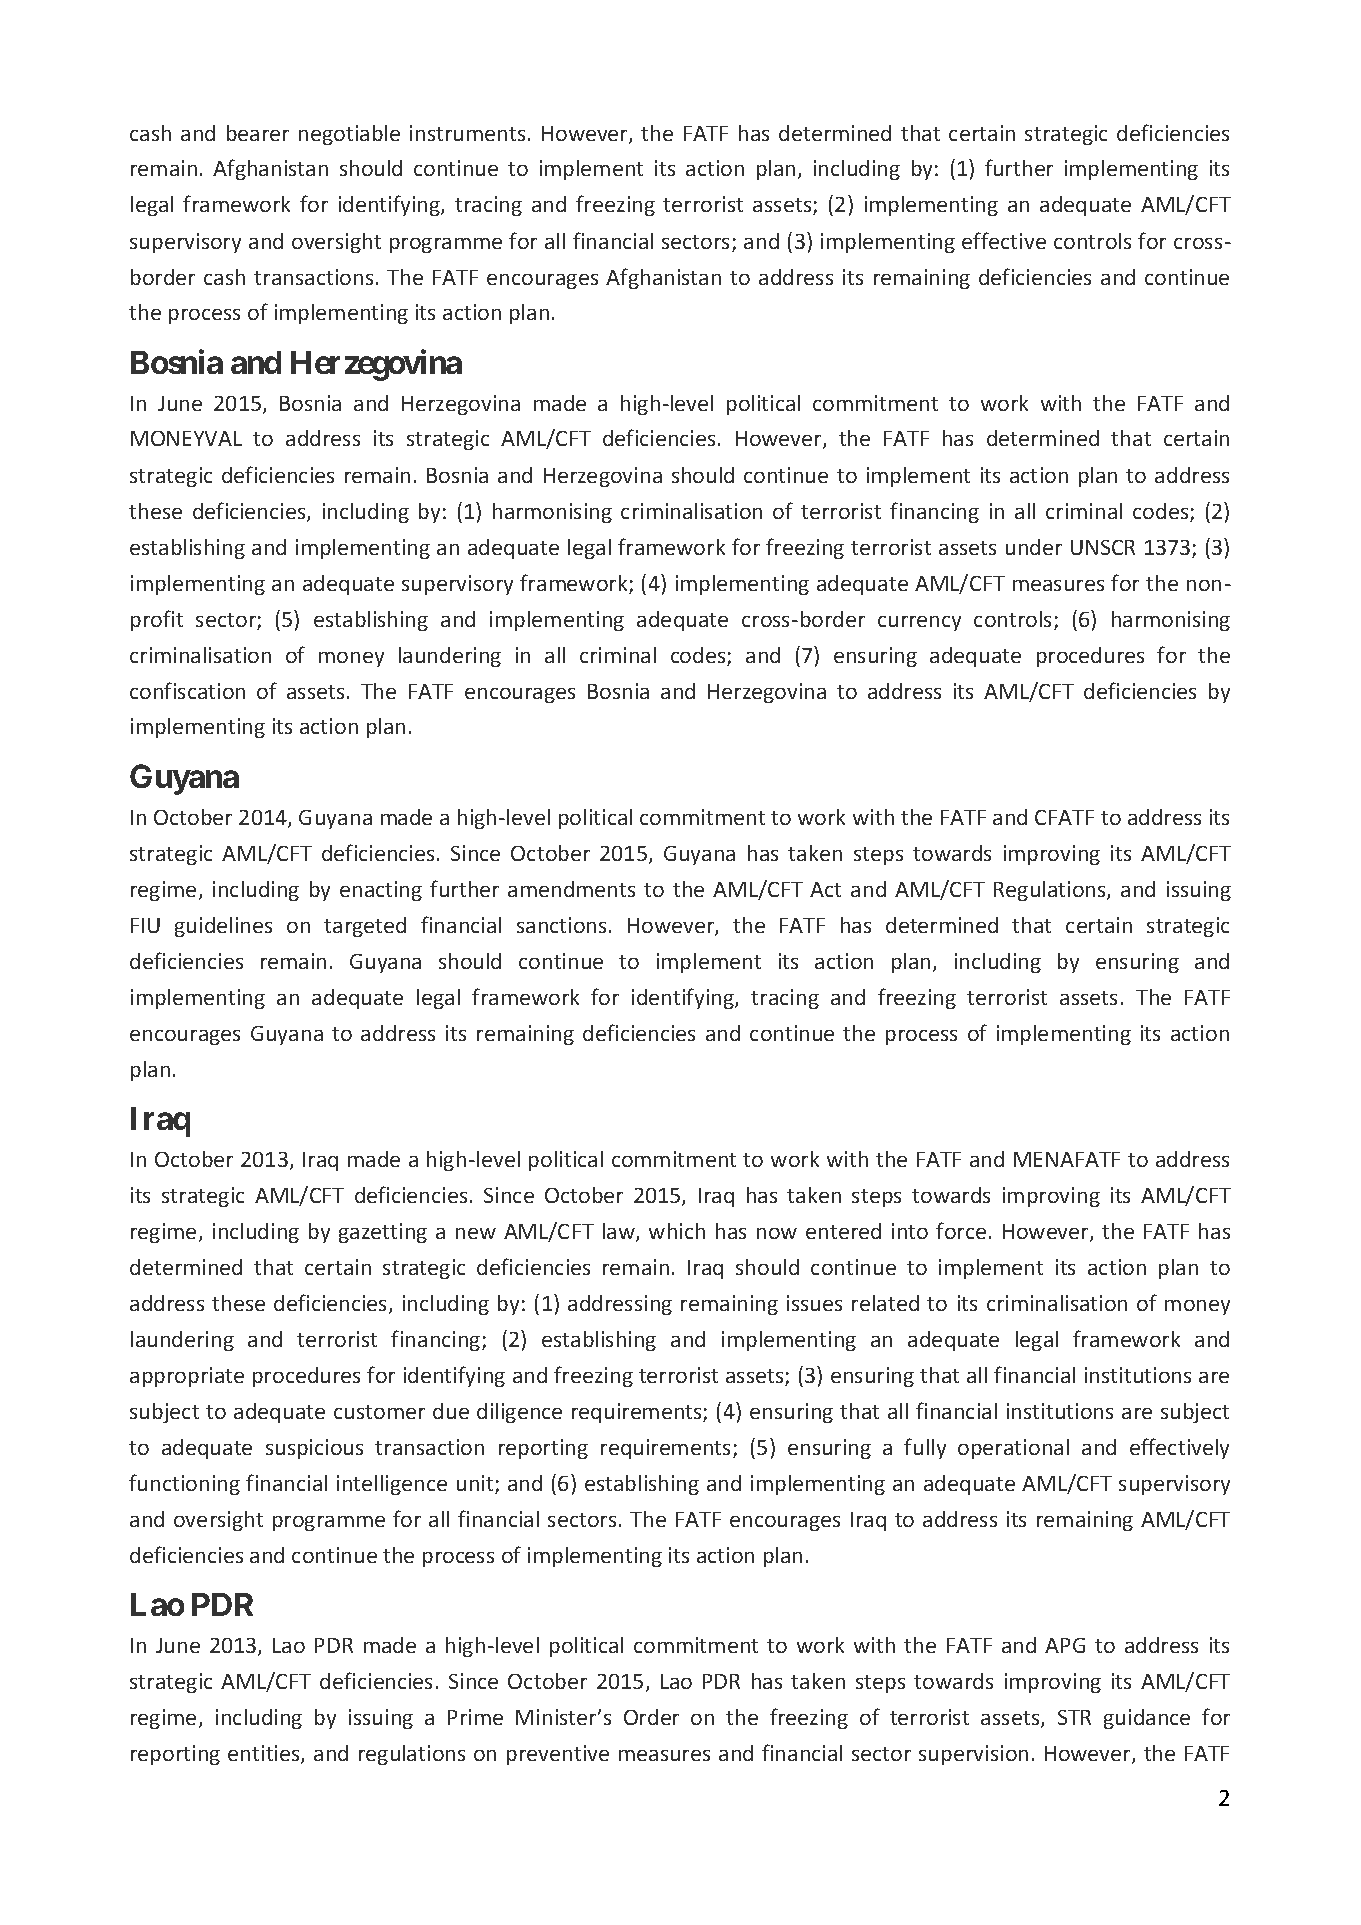 The height and width of the image is (1925, 1361). I want to click on bearer, so click(258, 133).
